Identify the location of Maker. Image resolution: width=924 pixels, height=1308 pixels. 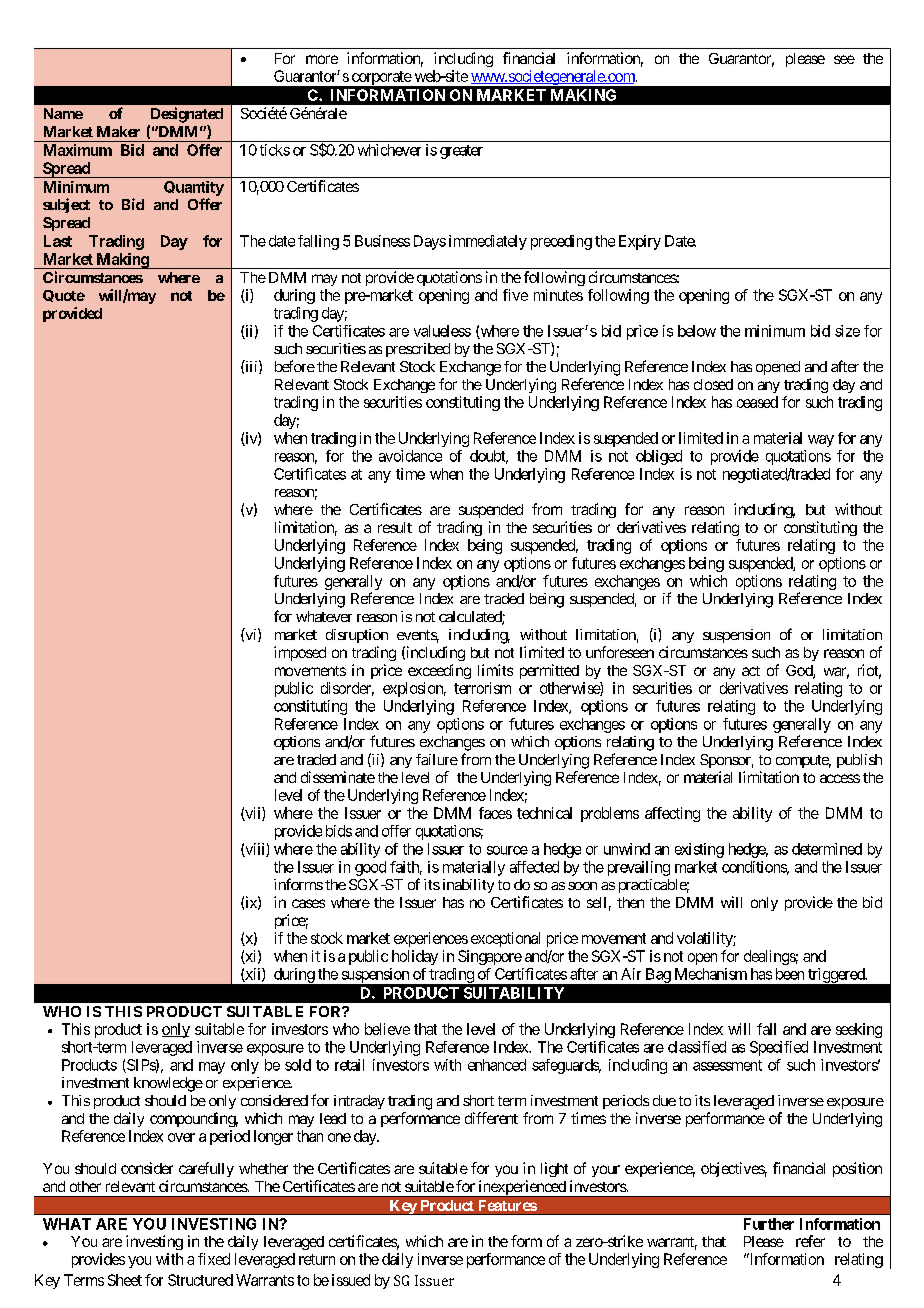
(118, 131).
